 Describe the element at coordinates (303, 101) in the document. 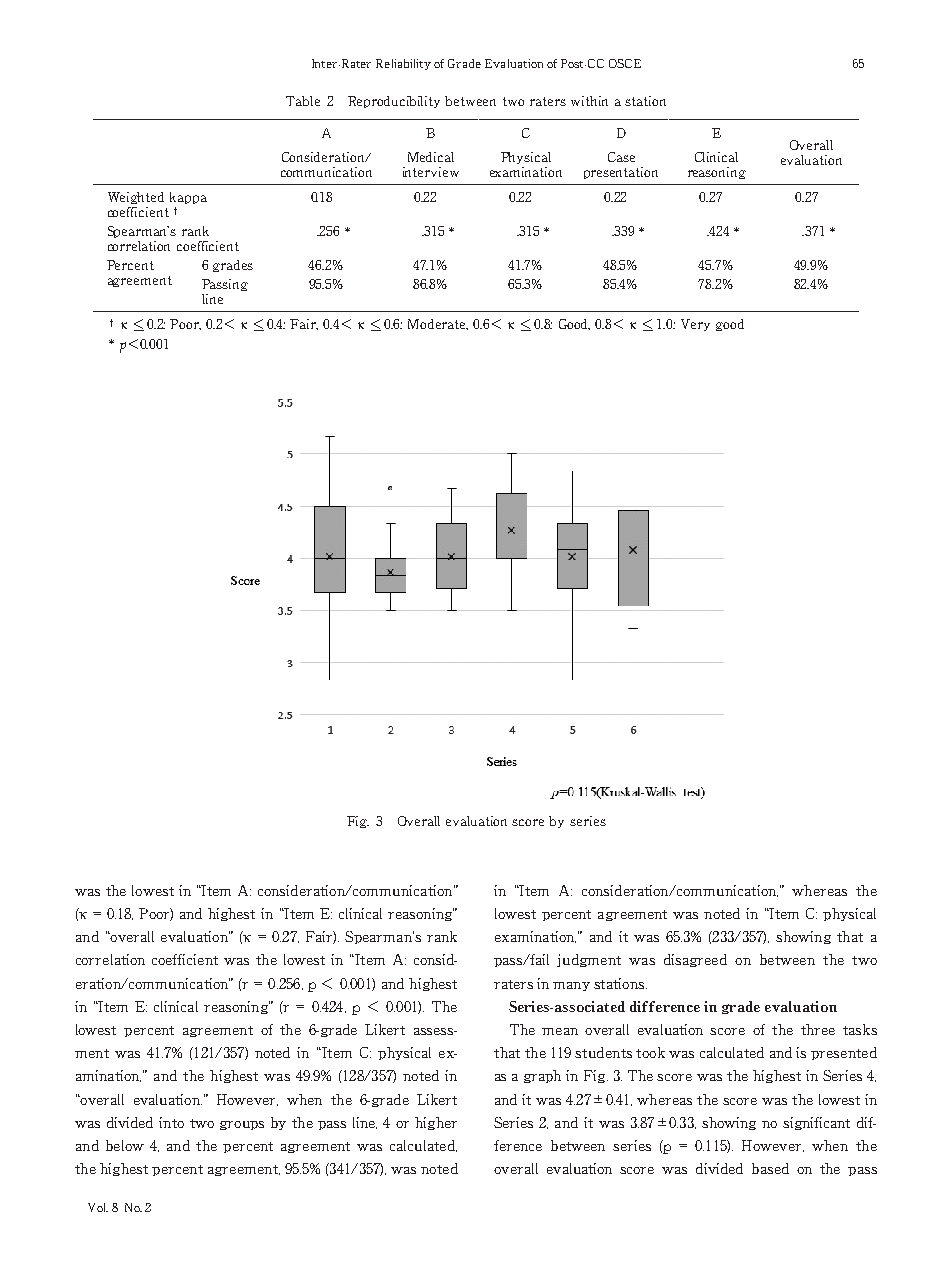

I see `Table` at that location.
